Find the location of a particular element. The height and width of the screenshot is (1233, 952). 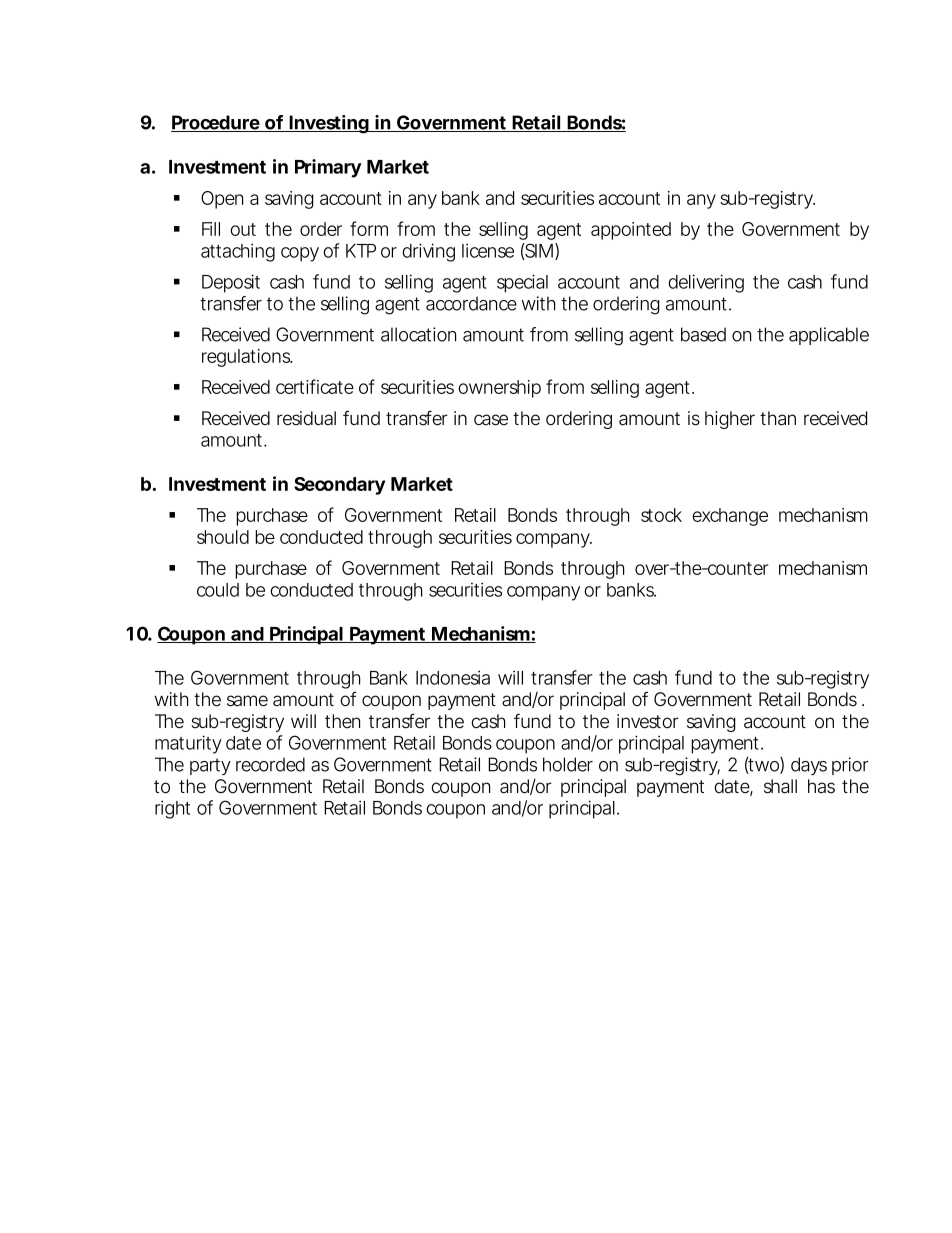

case is located at coordinates (491, 420).
